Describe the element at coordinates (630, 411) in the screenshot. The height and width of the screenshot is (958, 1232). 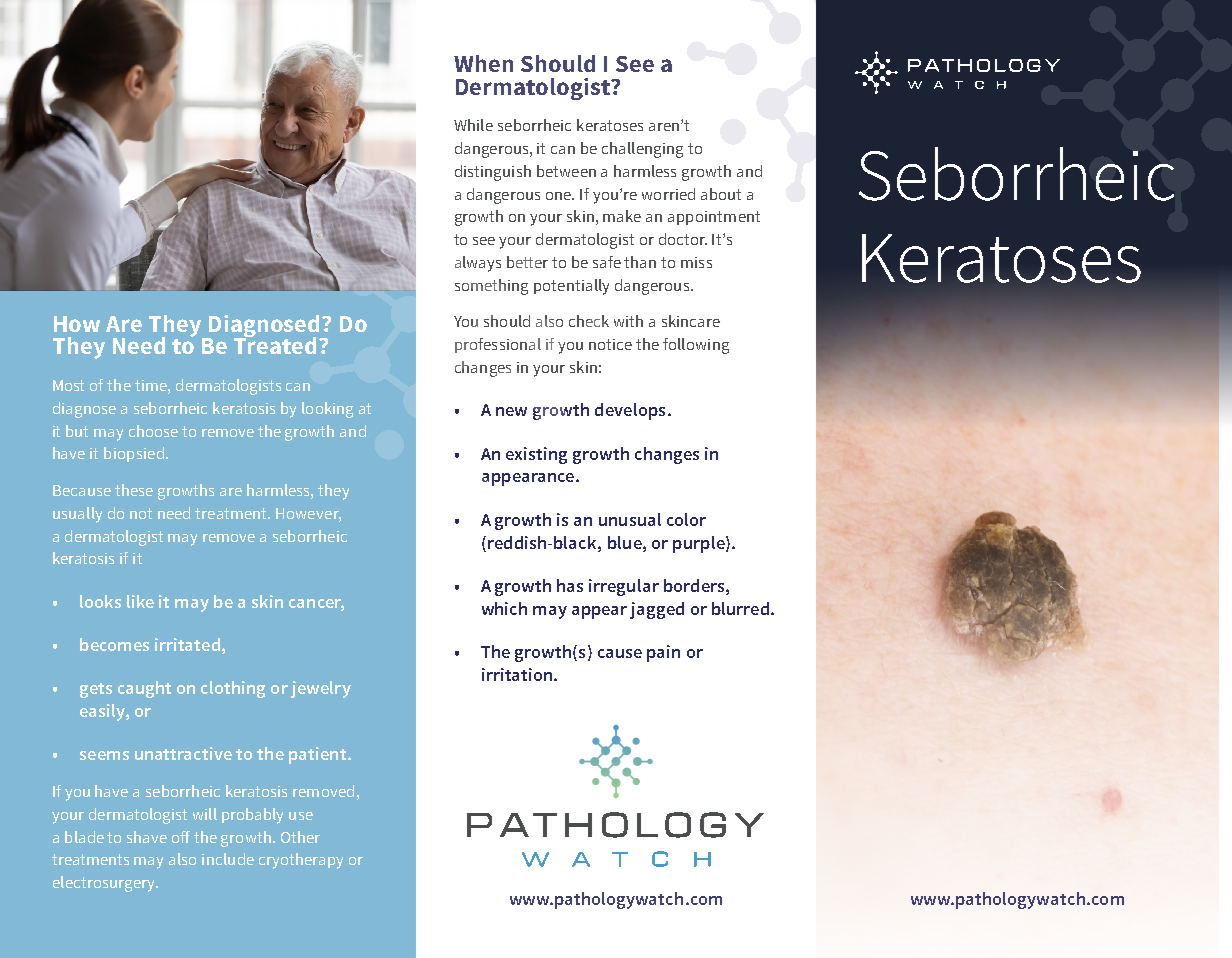
I see `develops` at that location.
